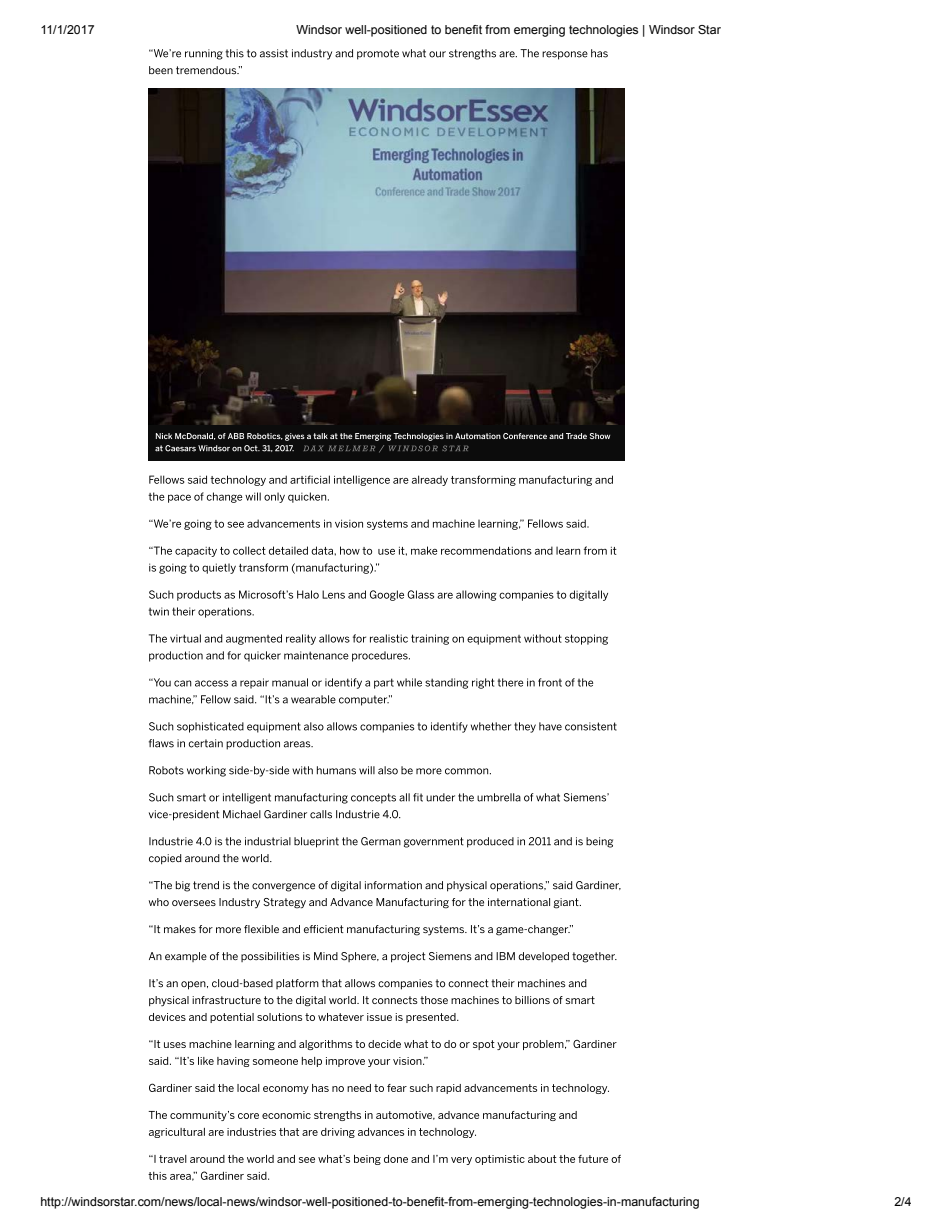 This document has height=1232, width=952. What do you see at coordinates (542, 1159) in the document?
I see `about` at bounding box center [542, 1159].
